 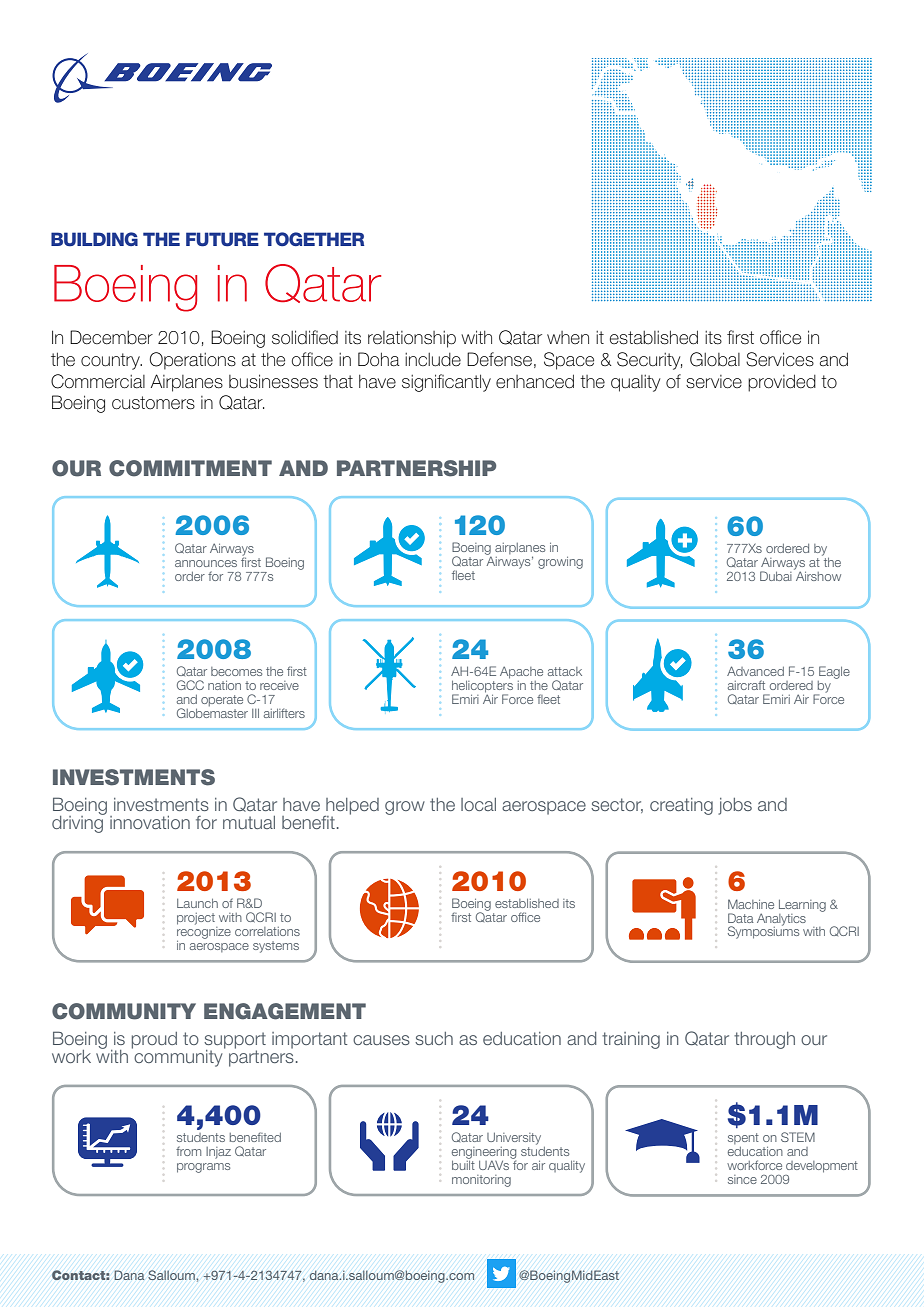 What do you see at coordinates (412, 339) in the screenshot?
I see `relationship` at bounding box center [412, 339].
